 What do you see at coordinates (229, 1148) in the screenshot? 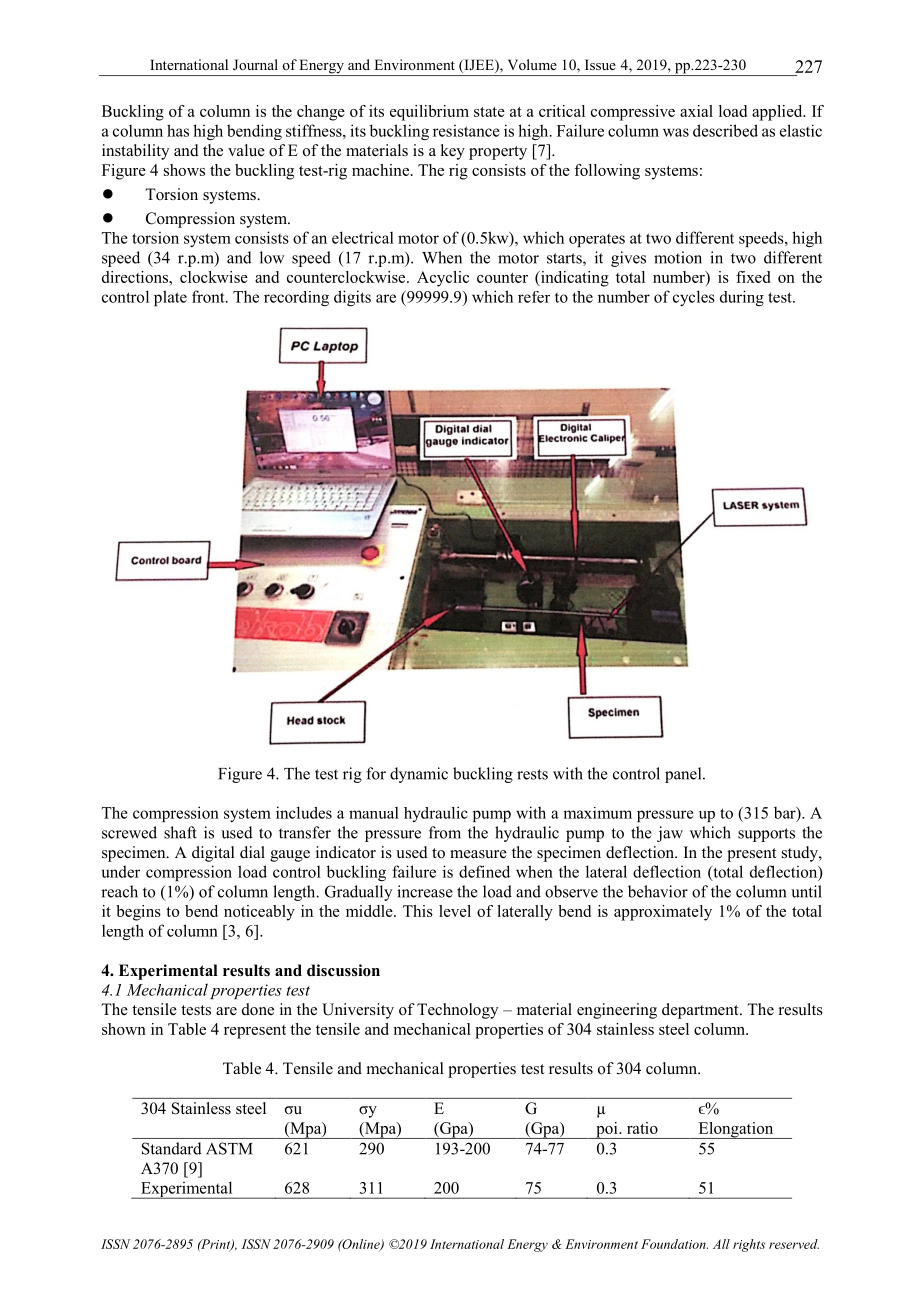
I see `ASTM` at bounding box center [229, 1148].
